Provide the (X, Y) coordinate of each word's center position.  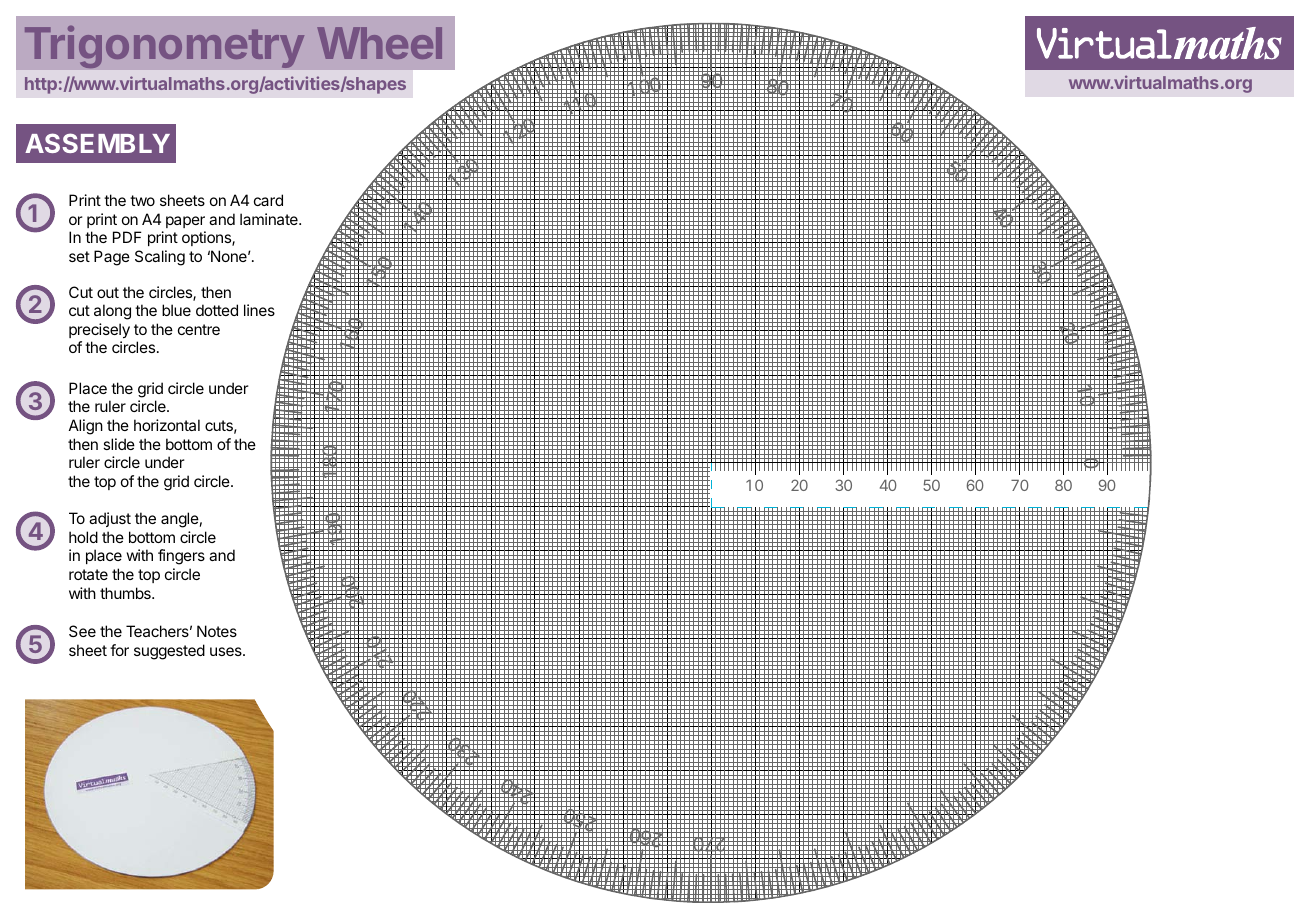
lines (259, 310)
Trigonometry (164, 47)
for (119, 650)
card (268, 200)
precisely (99, 331)
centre (199, 329)
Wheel (379, 43)
